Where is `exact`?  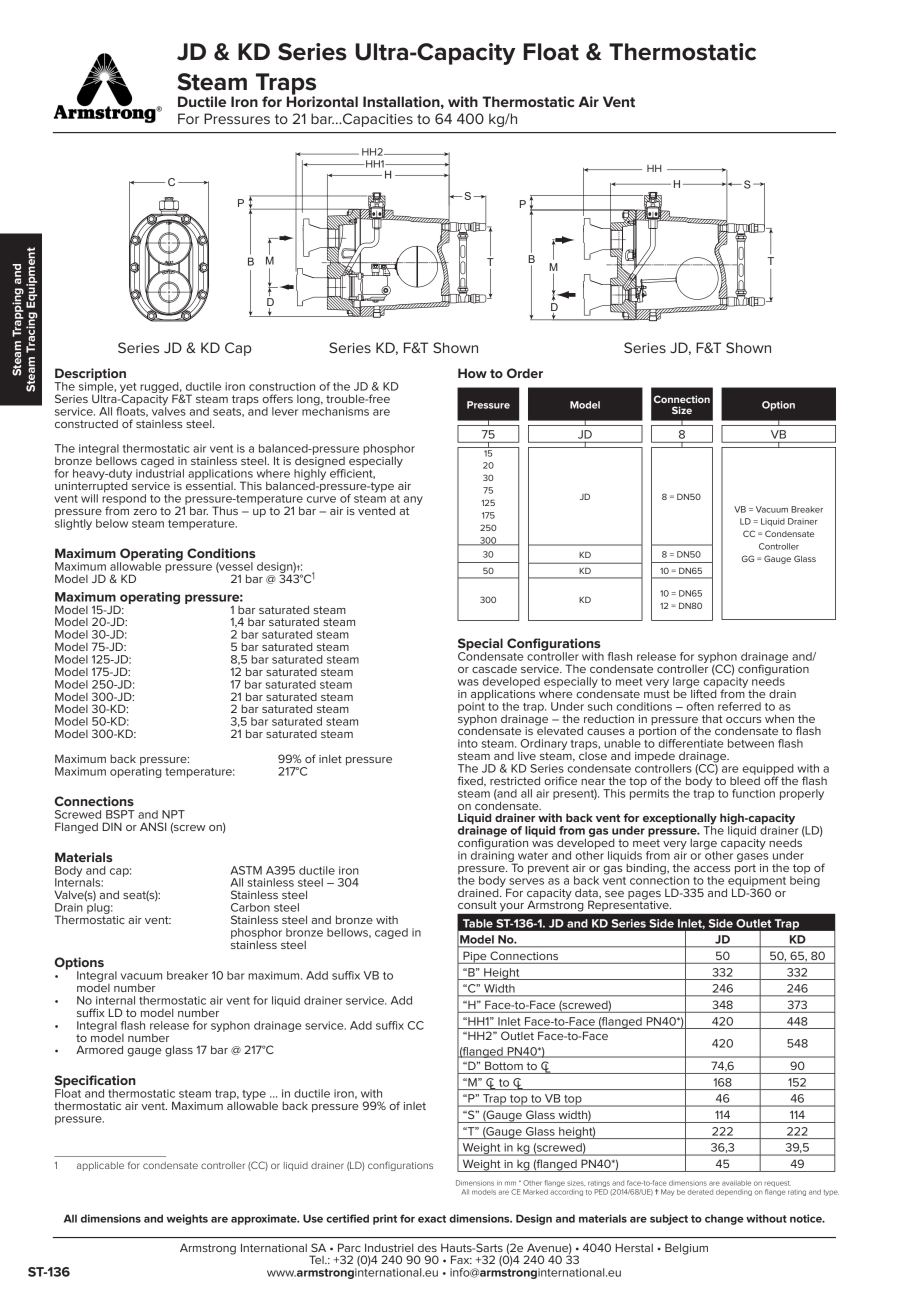 exact is located at coordinates (432, 1219).
